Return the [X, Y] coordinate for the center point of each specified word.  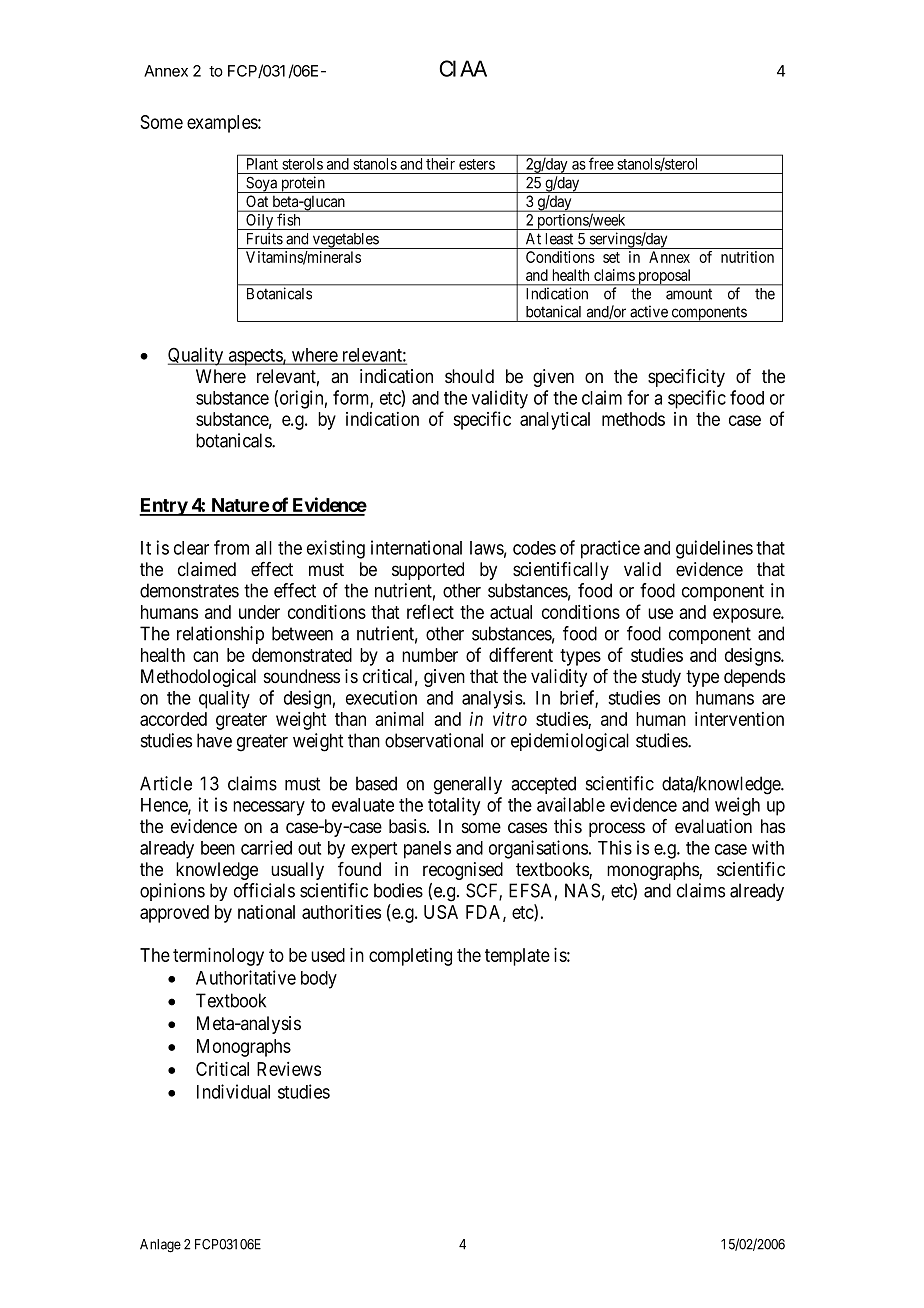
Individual [233, 1091]
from [231, 547]
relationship [220, 635]
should [469, 376]
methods [633, 419]
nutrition [747, 257]
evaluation [713, 826]
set [611, 257]
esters [477, 164]
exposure [747, 615]
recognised [463, 871]
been [218, 848]
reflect [430, 611]
